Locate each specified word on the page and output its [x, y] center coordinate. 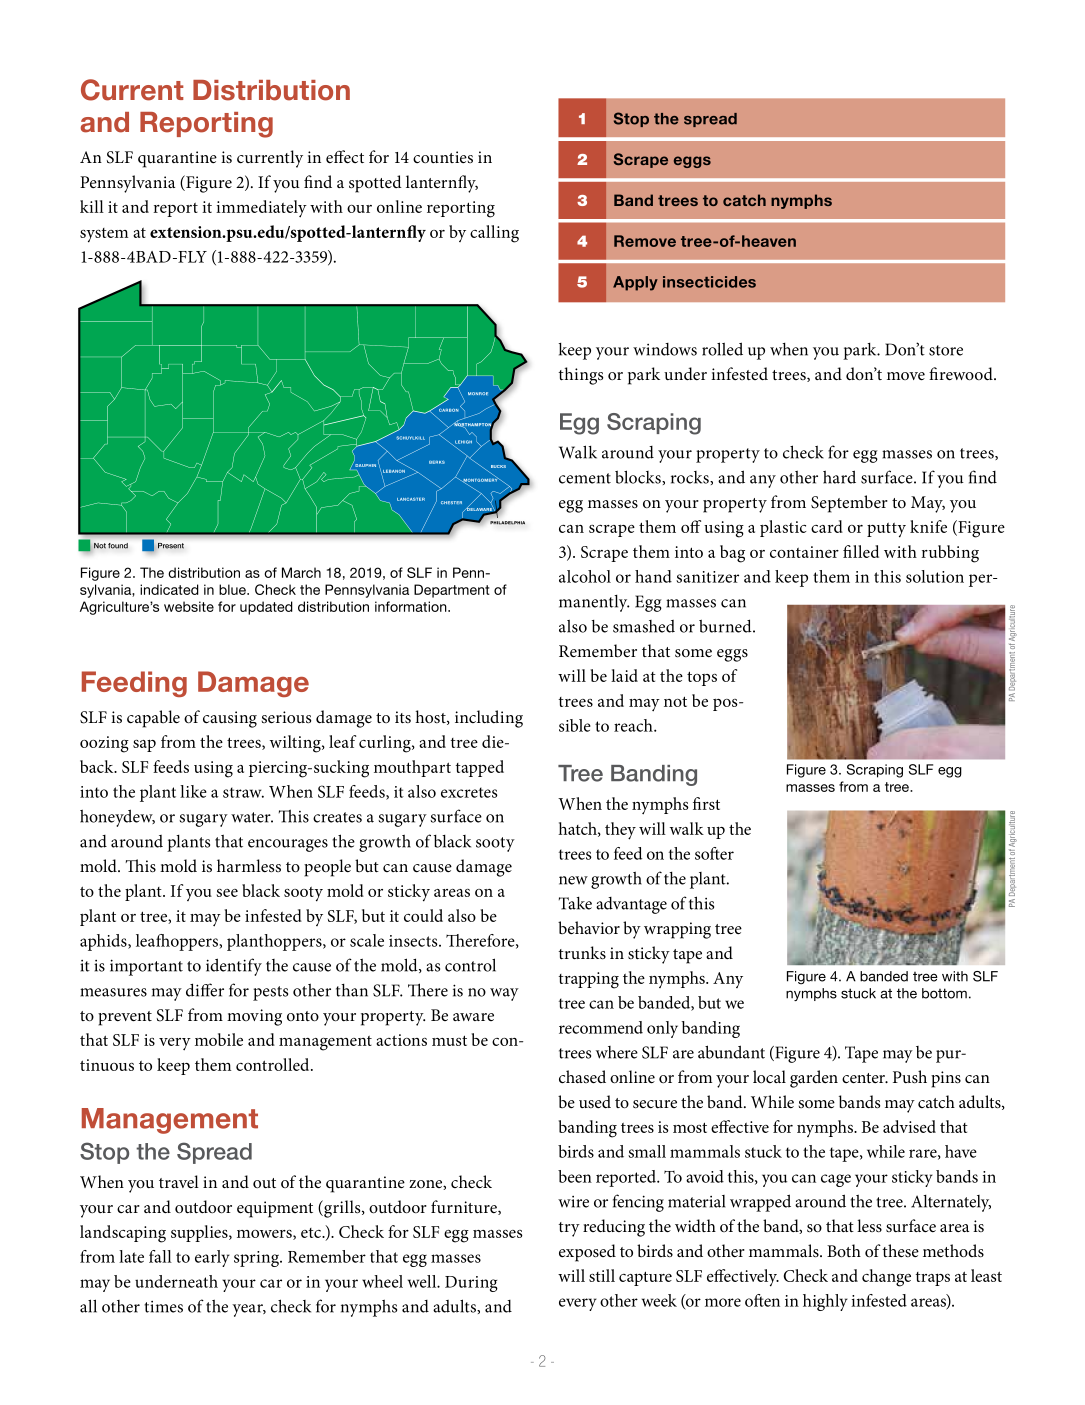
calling [494, 234]
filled [861, 551]
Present [171, 546]
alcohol [585, 576]
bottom [944, 993]
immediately [261, 209]
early [212, 1258]
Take [575, 903]
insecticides [709, 282]
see [227, 893]
